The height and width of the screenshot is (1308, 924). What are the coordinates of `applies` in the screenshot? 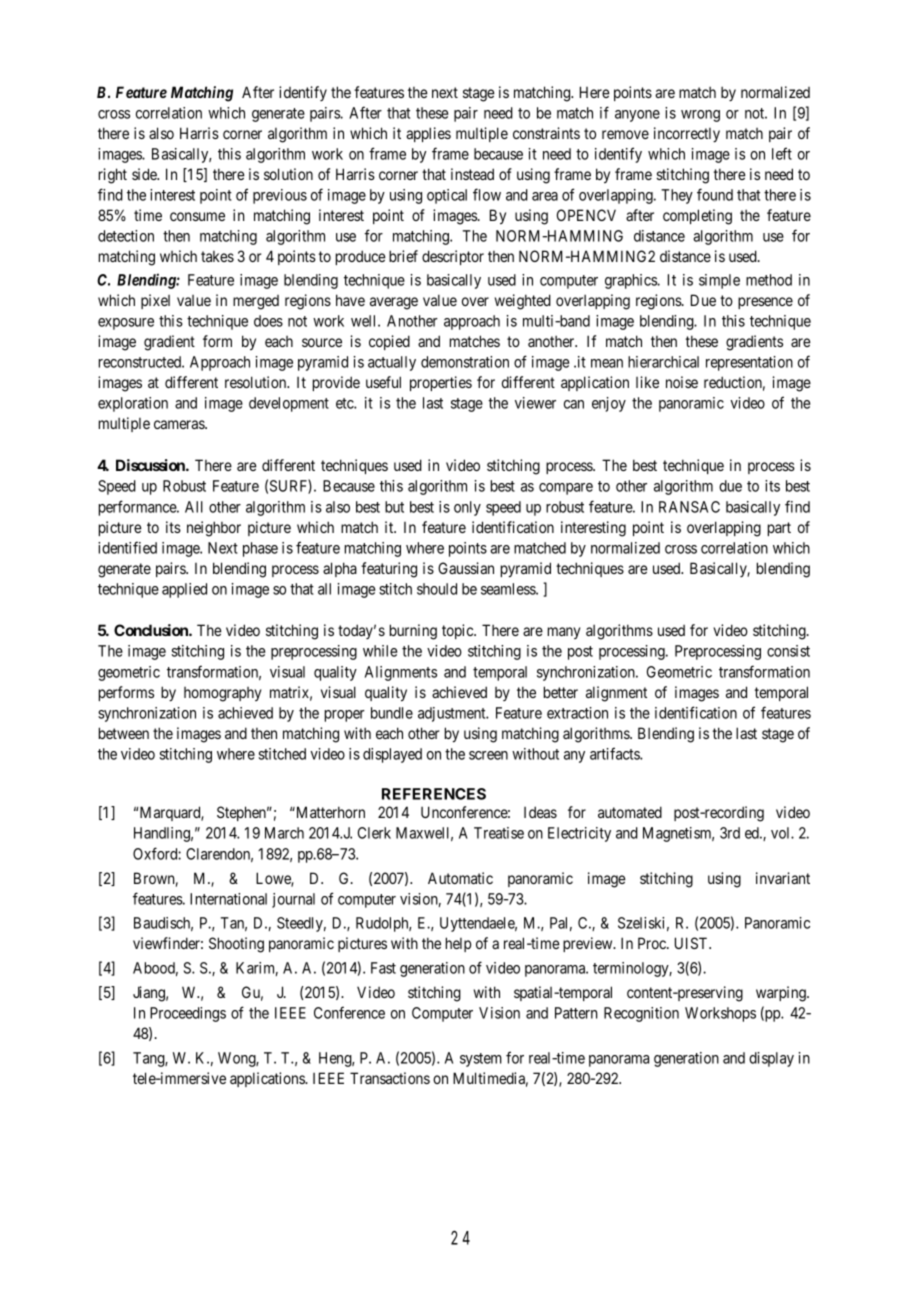 It's located at (428, 134).
